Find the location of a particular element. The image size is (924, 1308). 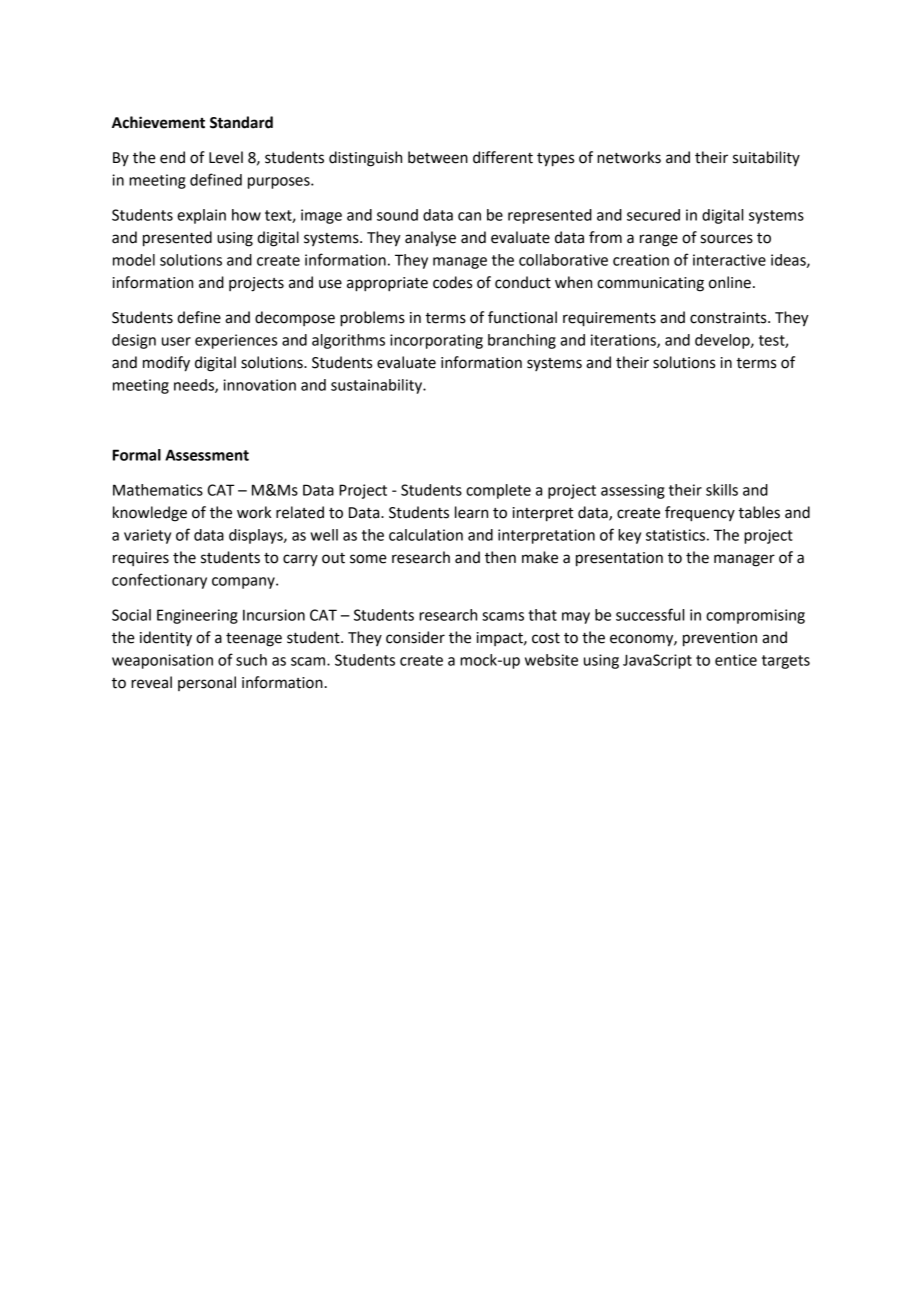

personal is located at coordinates (207, 683).
